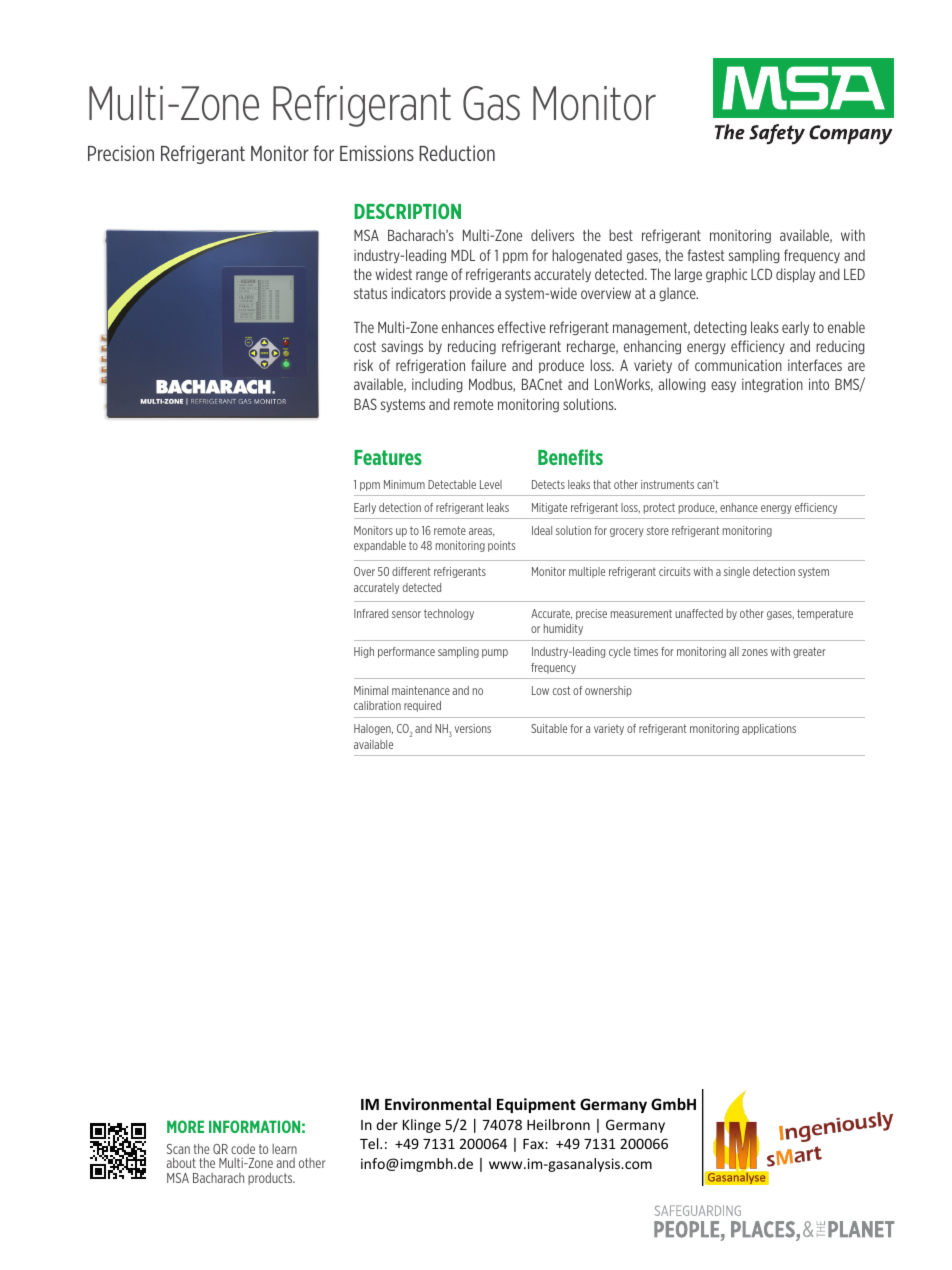 The height and width of the screenshot is (1270, 952). Describe the element at coordinates (121, 153) in the screenshot. I see `Precision` at that location.
